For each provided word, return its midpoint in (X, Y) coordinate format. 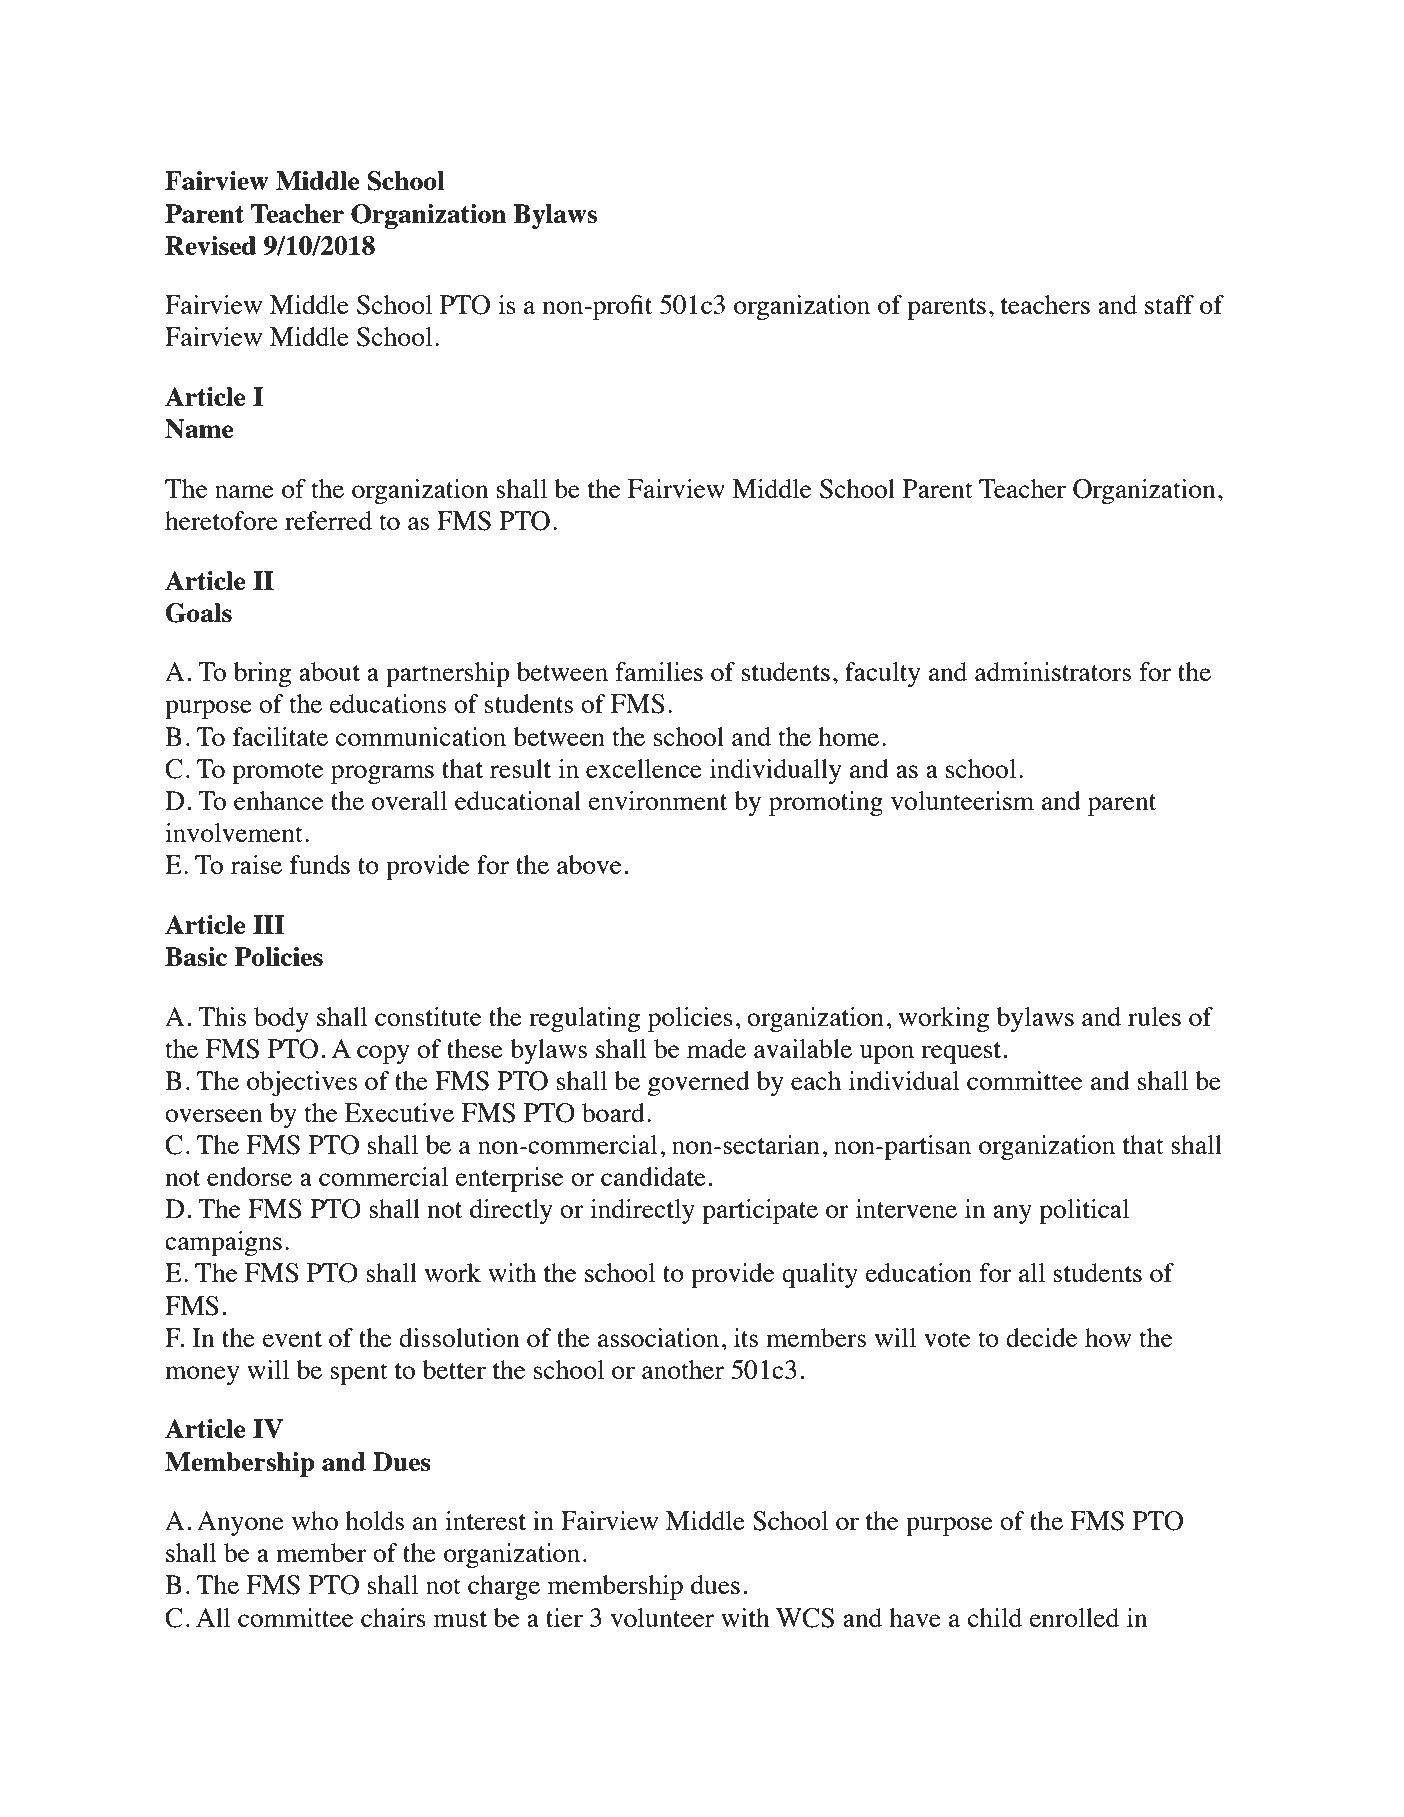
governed (699, 1083)
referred (328, 520)
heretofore (221, 520)
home (848, 736)
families (659, 671)
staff (1169, 304)
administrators (1053, 671)
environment (657, 800)
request (961, 1053)
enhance (278, 800)
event (292, 1339)
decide (1041, 1337)
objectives (302, 1083)
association (658, 1337)
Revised (210, 245)
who (315, 1520)
